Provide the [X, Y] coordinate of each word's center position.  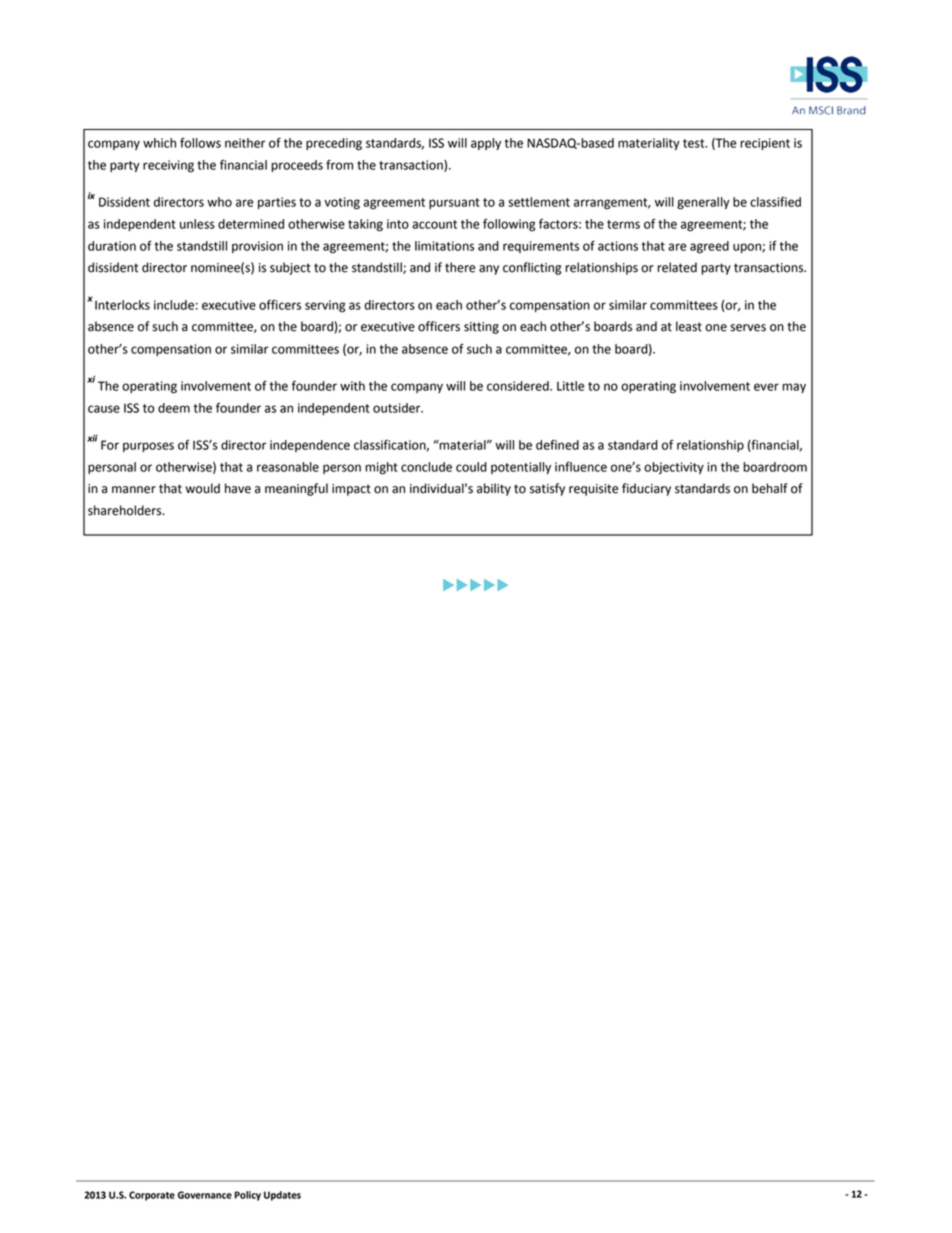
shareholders [126, 510]
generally [703, 203]
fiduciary [646, 489]
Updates [282, 1196]
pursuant [454, 203]
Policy [248, 1196]
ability [494, 489]
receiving [168, 166]
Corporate [152, 1196]
